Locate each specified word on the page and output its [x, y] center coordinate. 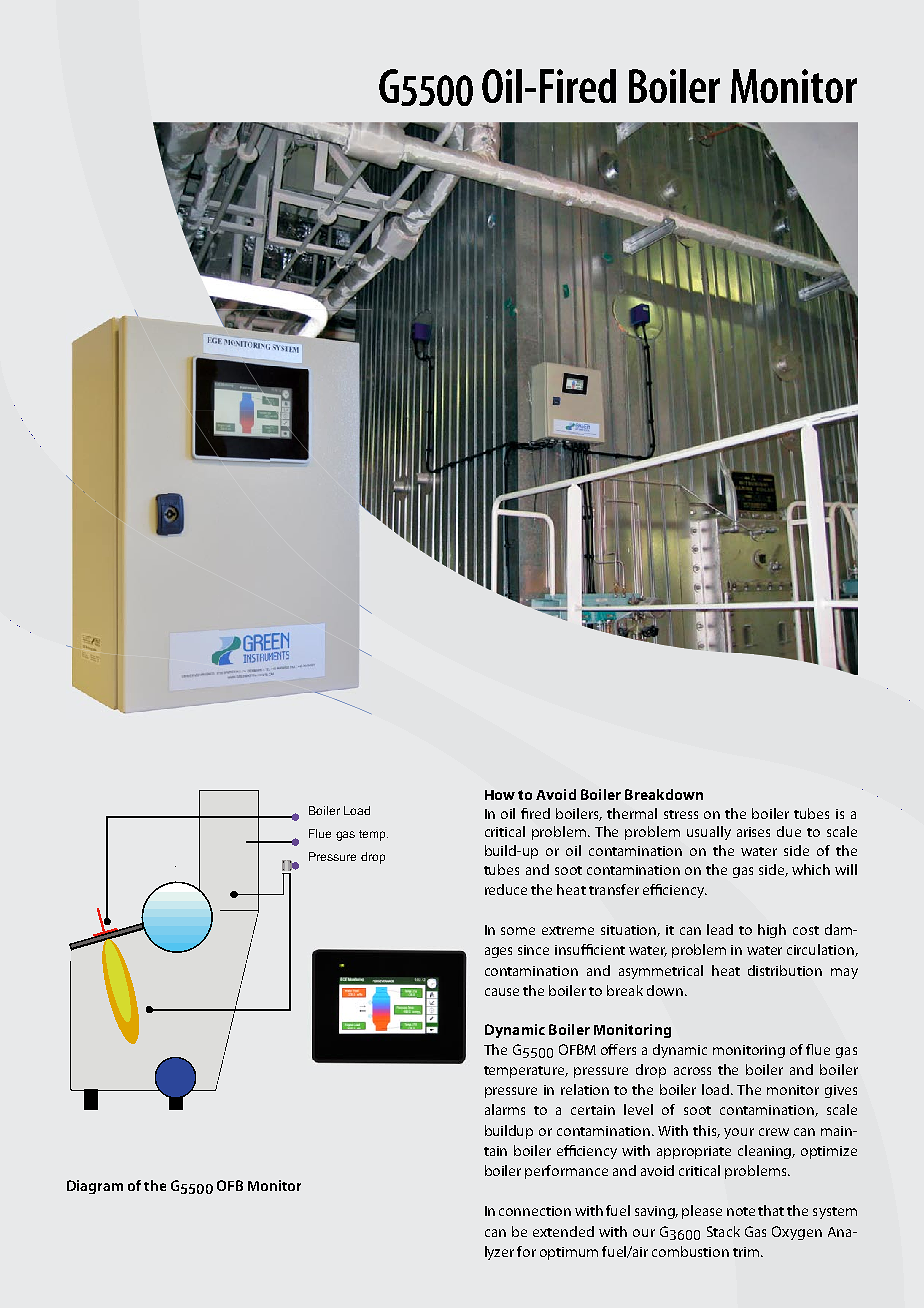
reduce [506, 889]
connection [535, 1211]
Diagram [95, 1187]
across [692, 1071]
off [609, 1049]
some [518, 931]
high [772, 931]
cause [502, 992]
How [500, 795]
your [739, 1133]
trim [747, 1252]
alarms [505, 1109]
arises [753, 832]
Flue [320, 833]
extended [563, 1231]
